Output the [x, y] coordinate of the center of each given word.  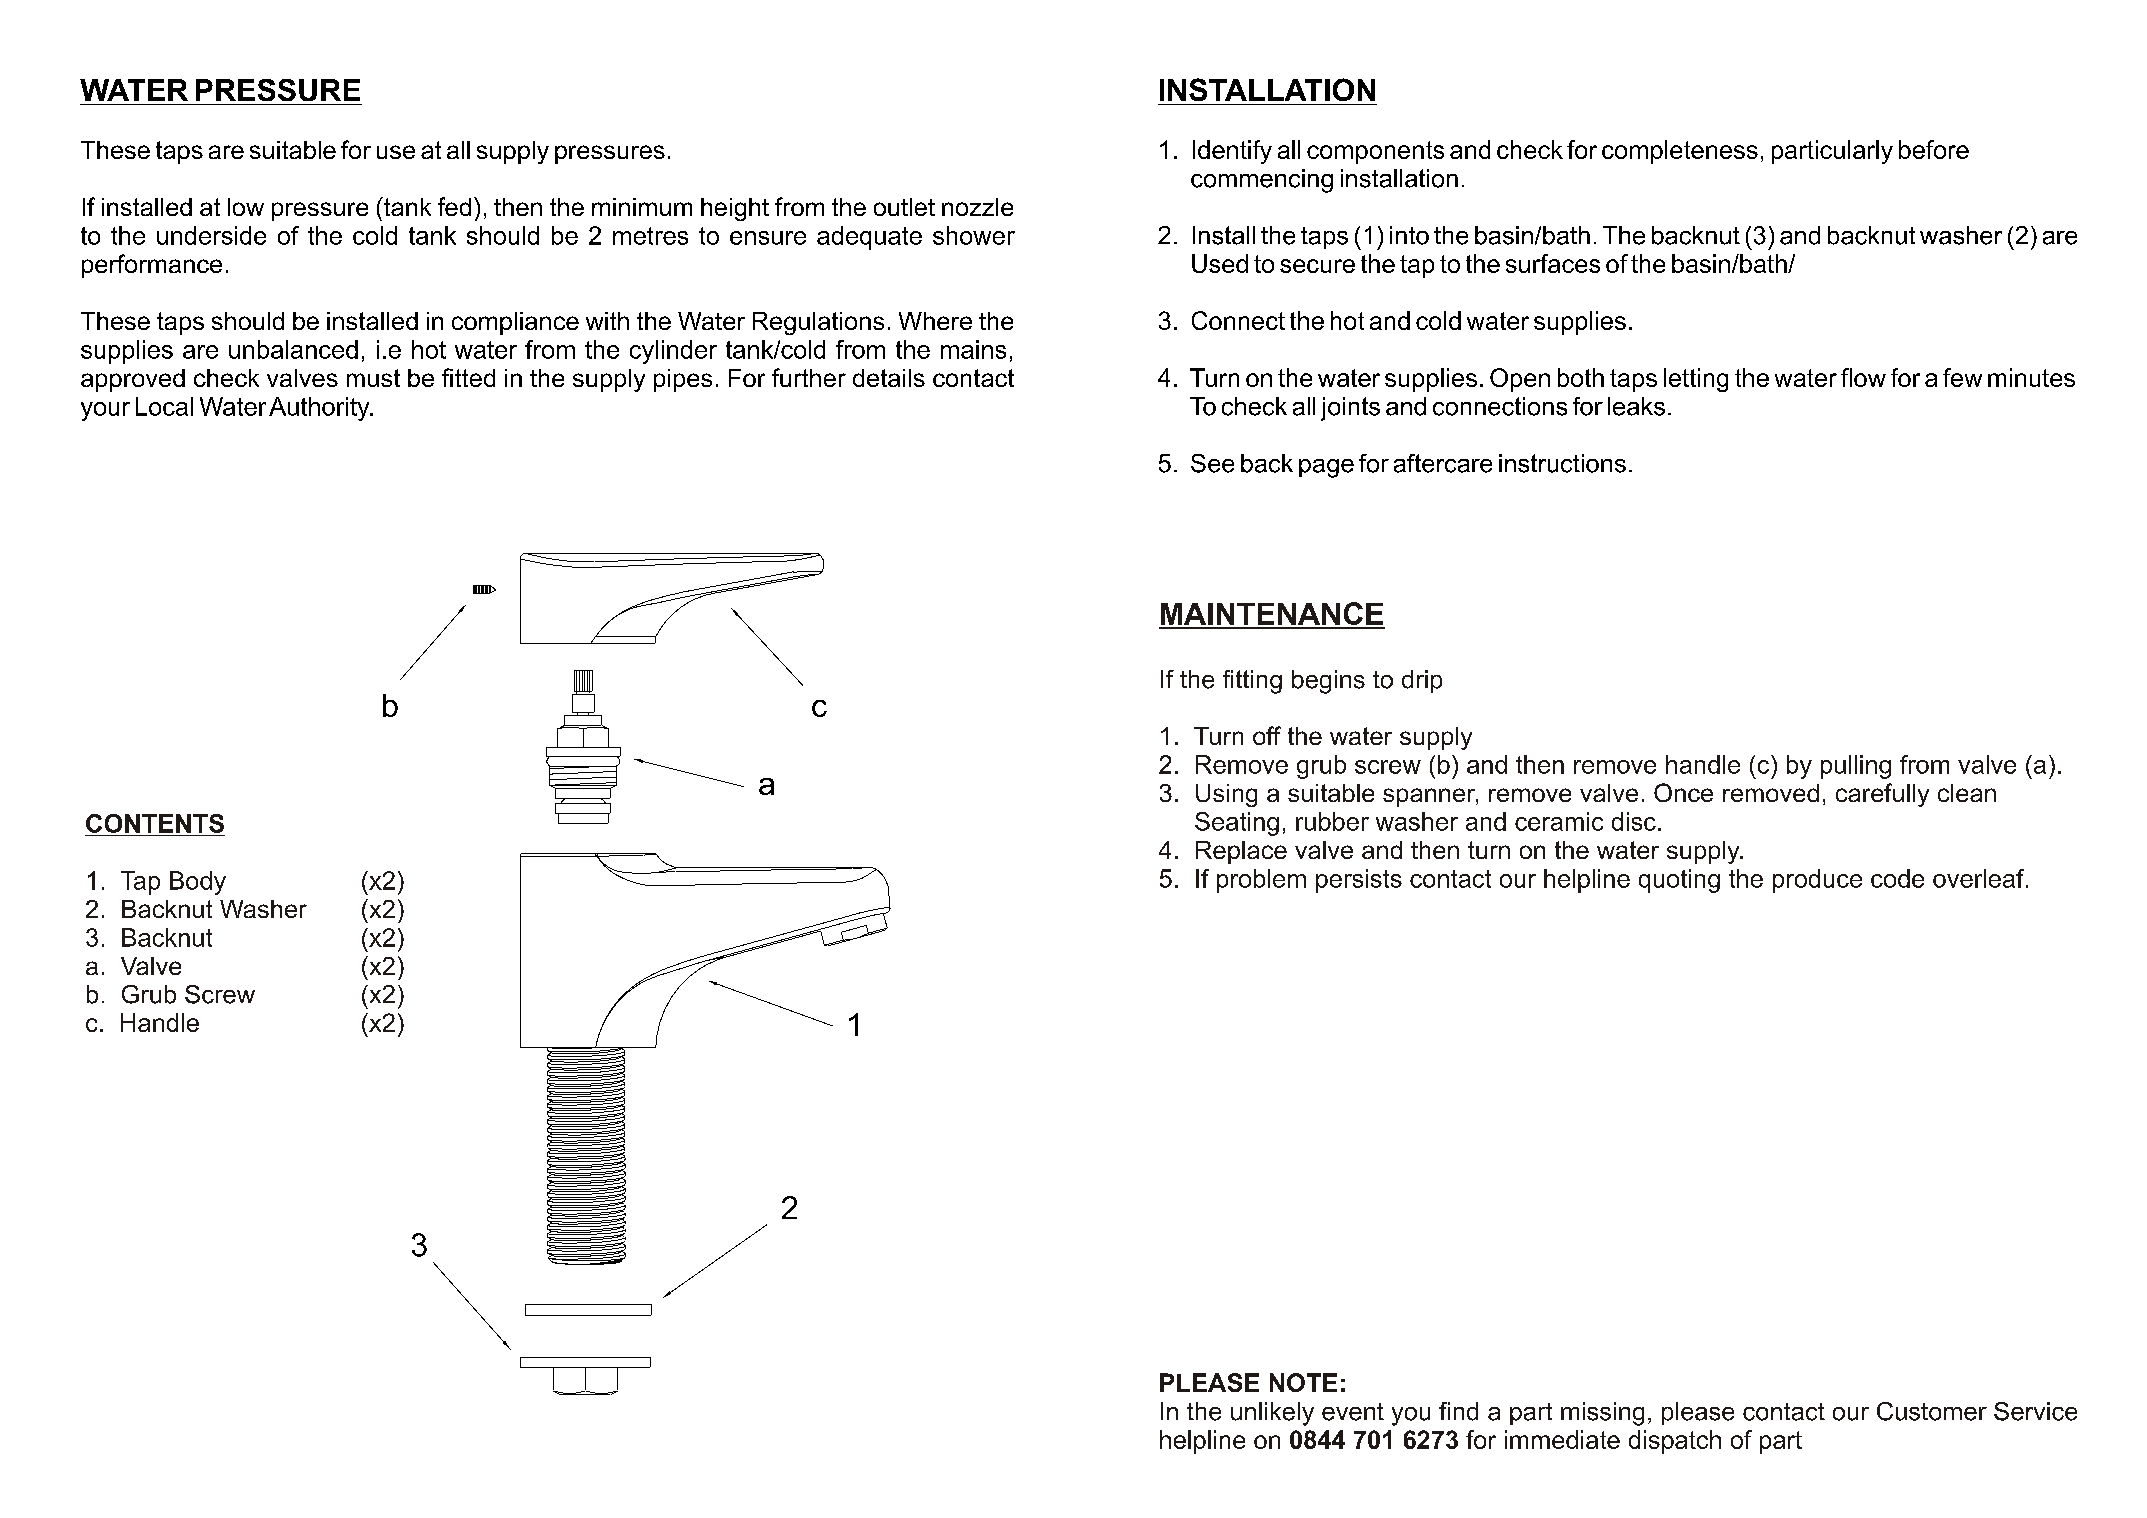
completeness [1680, 152]
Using [1226, 795]
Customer [1932, 1411]
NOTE [1303, 1382]
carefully [1882, 795]
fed [454, 206]
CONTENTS [155, 823]
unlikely [1272, 1414]
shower [974, 235]
